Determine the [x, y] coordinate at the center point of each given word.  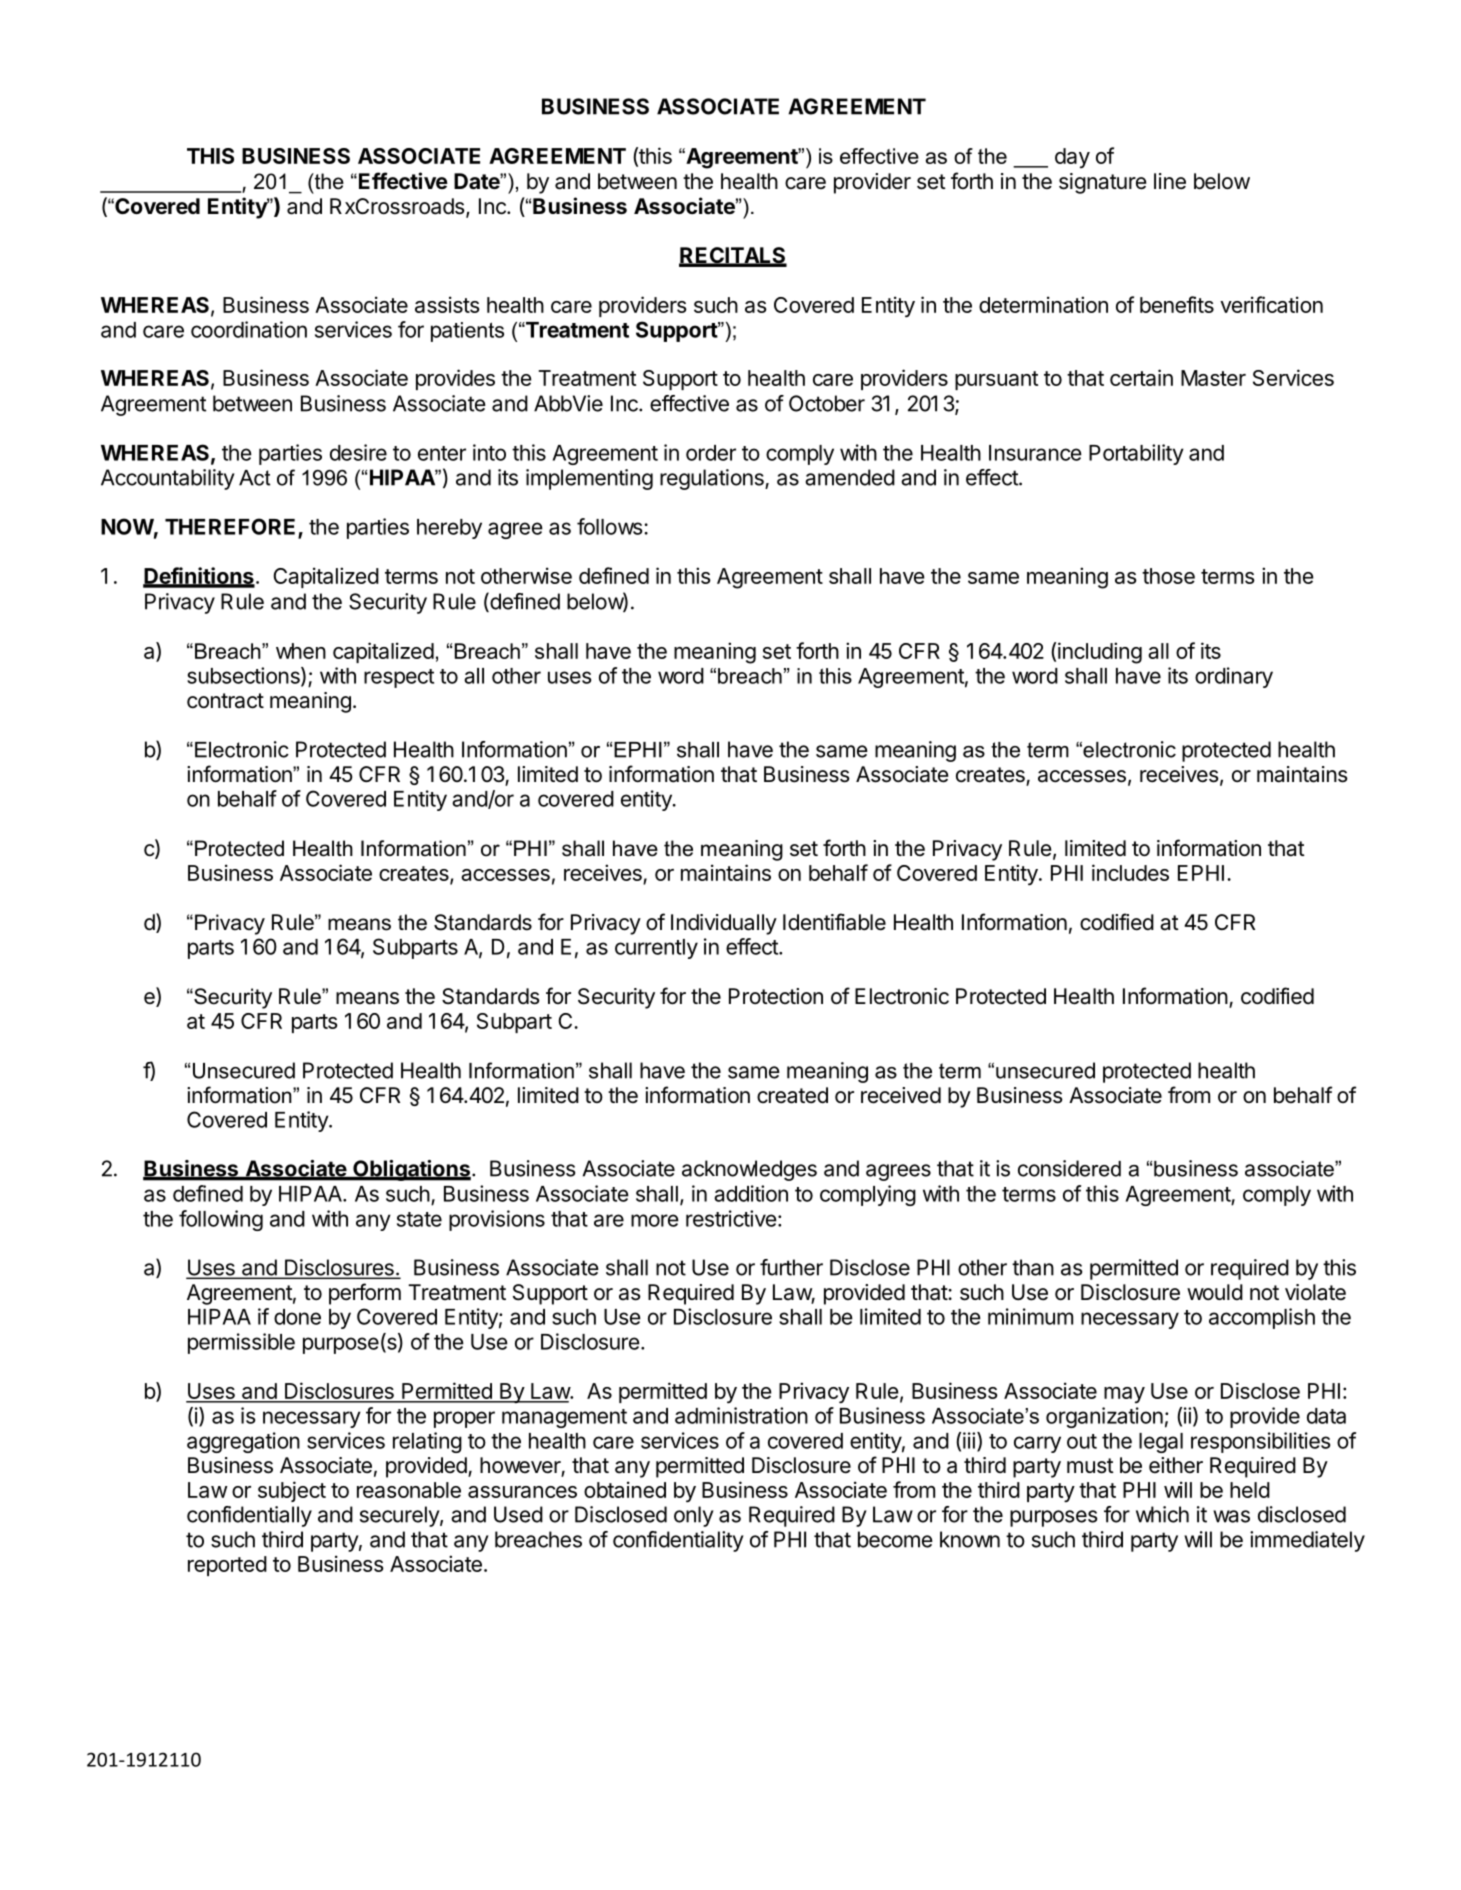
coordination [249, 329]
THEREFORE [232, 527]
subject [292, 1491]
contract [225, 701]
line [1170, 181]
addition [751, 1193]
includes [1130, 872]
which [1162, 1514]
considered [1069, 1168]
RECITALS [733, 256]
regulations [713, 479]
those [1168, 576]
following [221, 1220]
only [694, 1516]
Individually [724, 924]
